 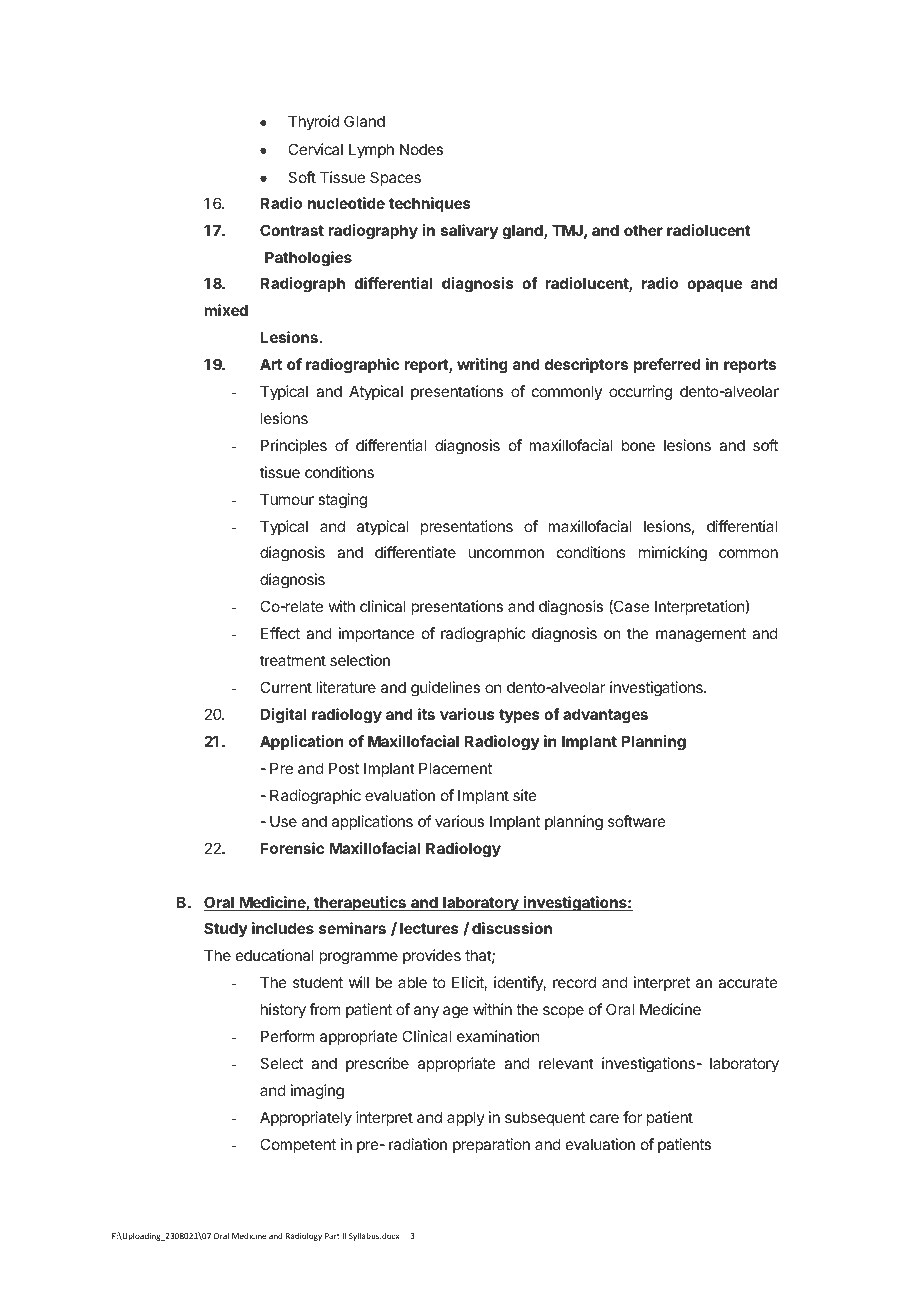 What do you see at coordinates (332, 1236) in the screenshot?
I see `Part` at bounding box center [332, 1236].
